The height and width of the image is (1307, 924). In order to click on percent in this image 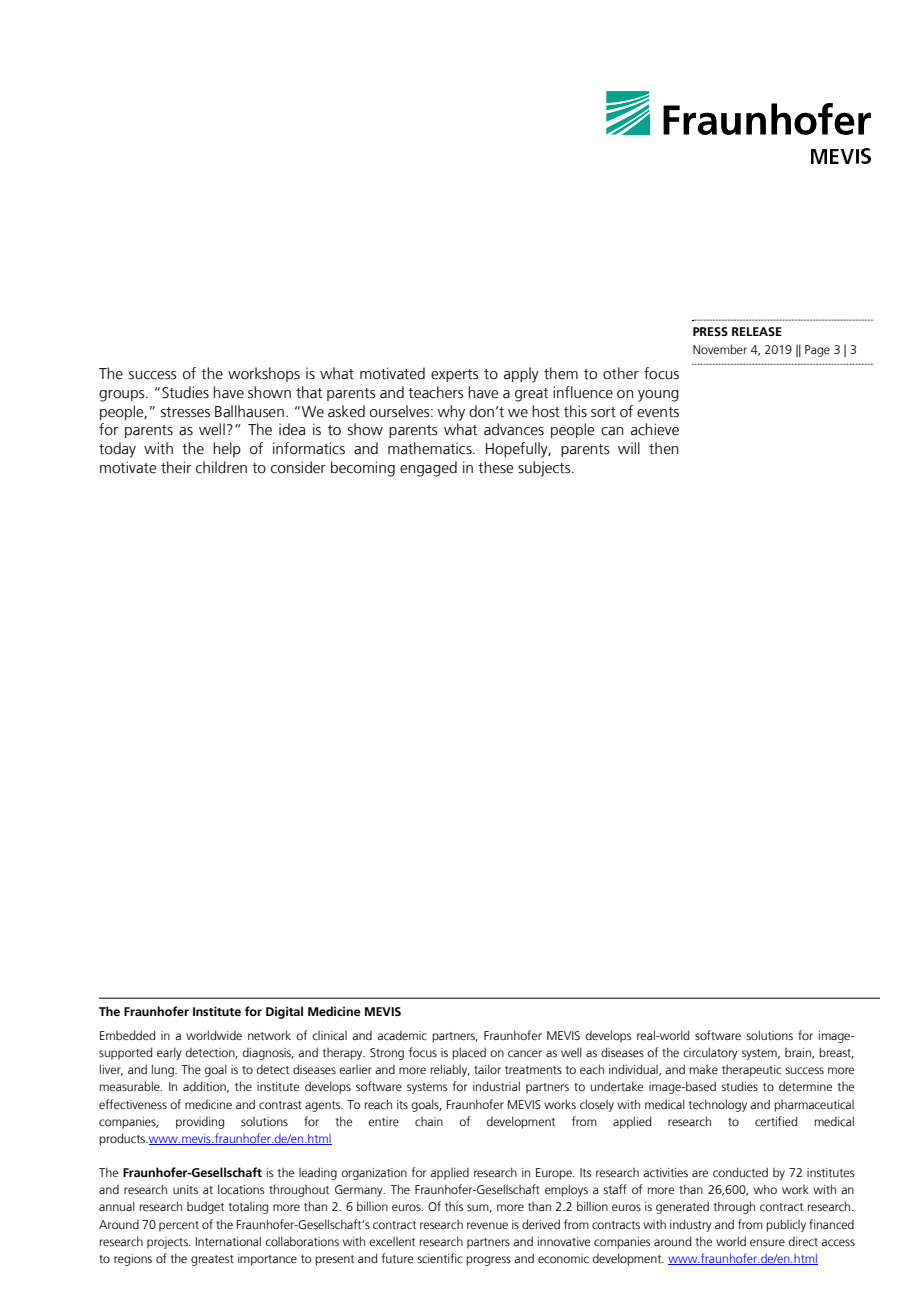, I will do `click(179, 1226)`.
